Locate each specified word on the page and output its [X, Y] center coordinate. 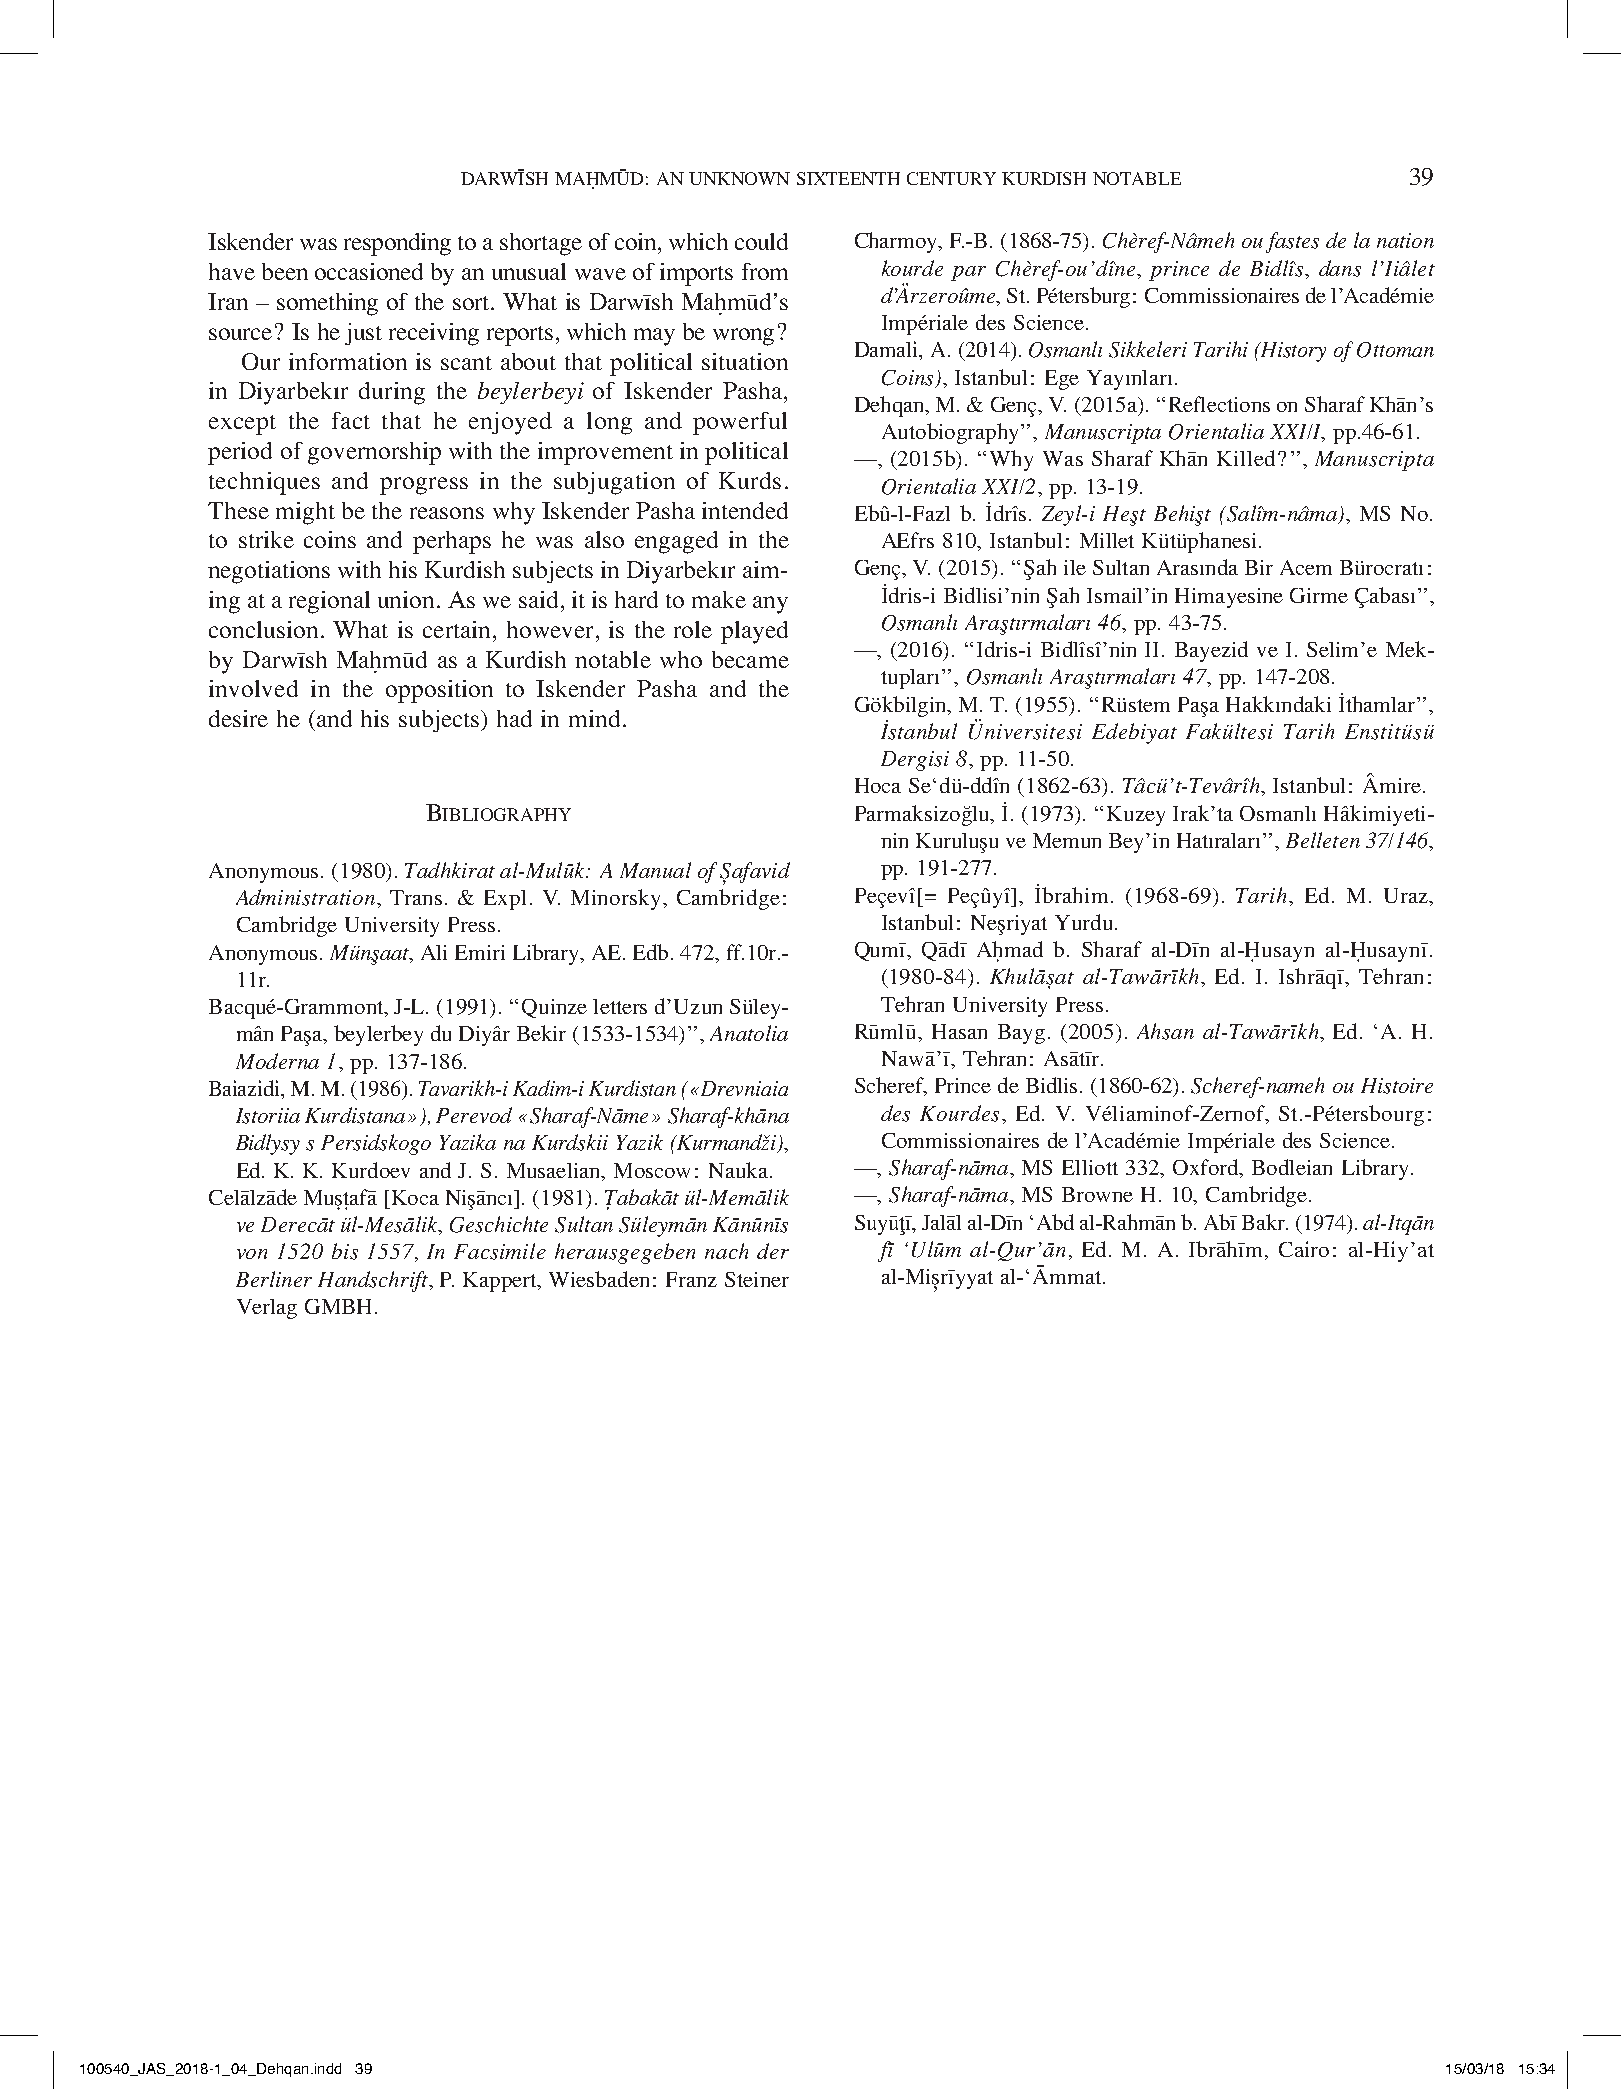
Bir [1259, 567]
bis [345, 1251]
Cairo [1304, 1249]
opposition [439, 691]
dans [1340, 268]
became [750, 659]
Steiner [757, 1279]
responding [397, 244]
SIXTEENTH [848, 178]
